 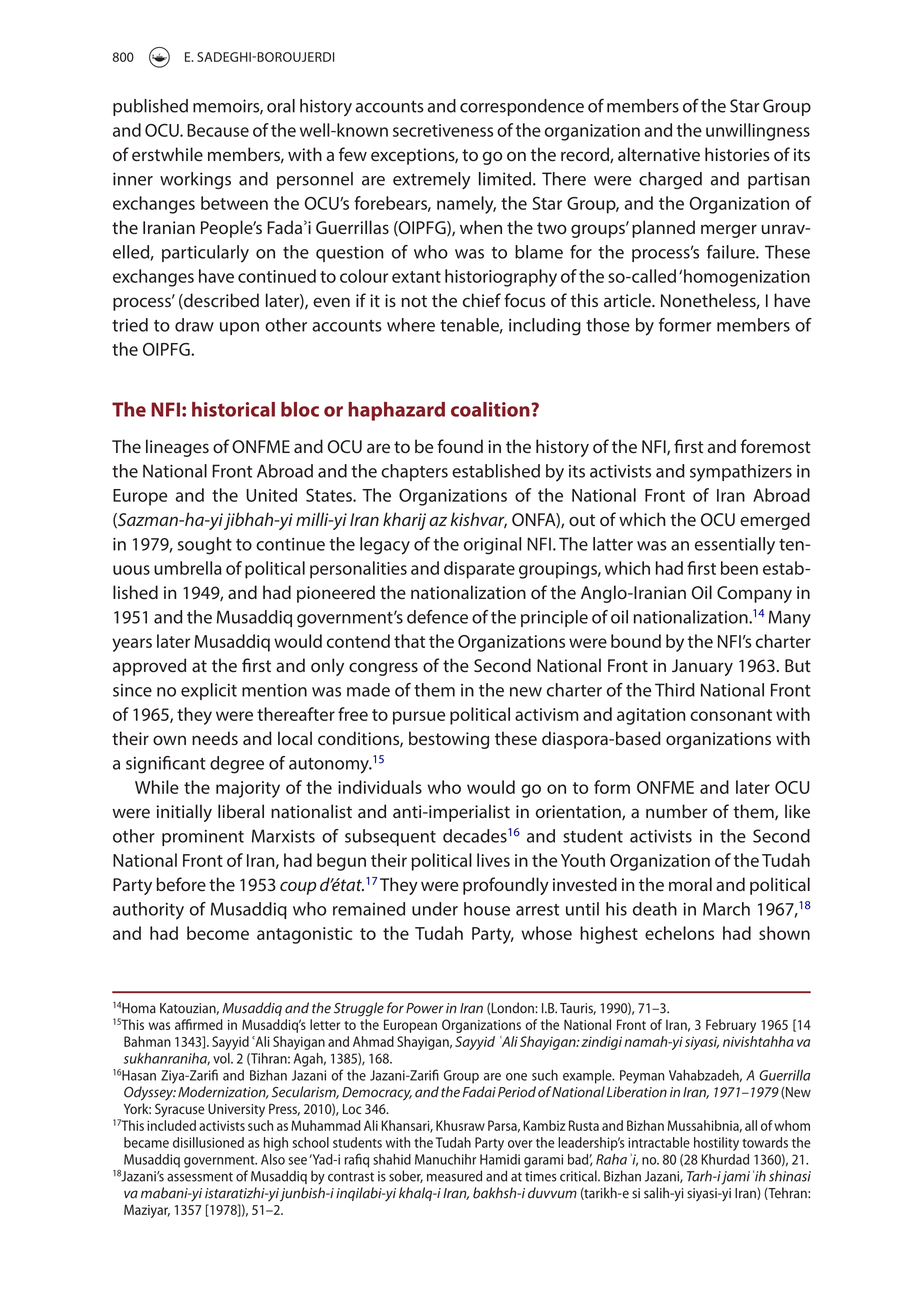 What do you see at coordinates (208, 1142) in the image?
I see `disillusioned` at bounding box center [208, 1142].
